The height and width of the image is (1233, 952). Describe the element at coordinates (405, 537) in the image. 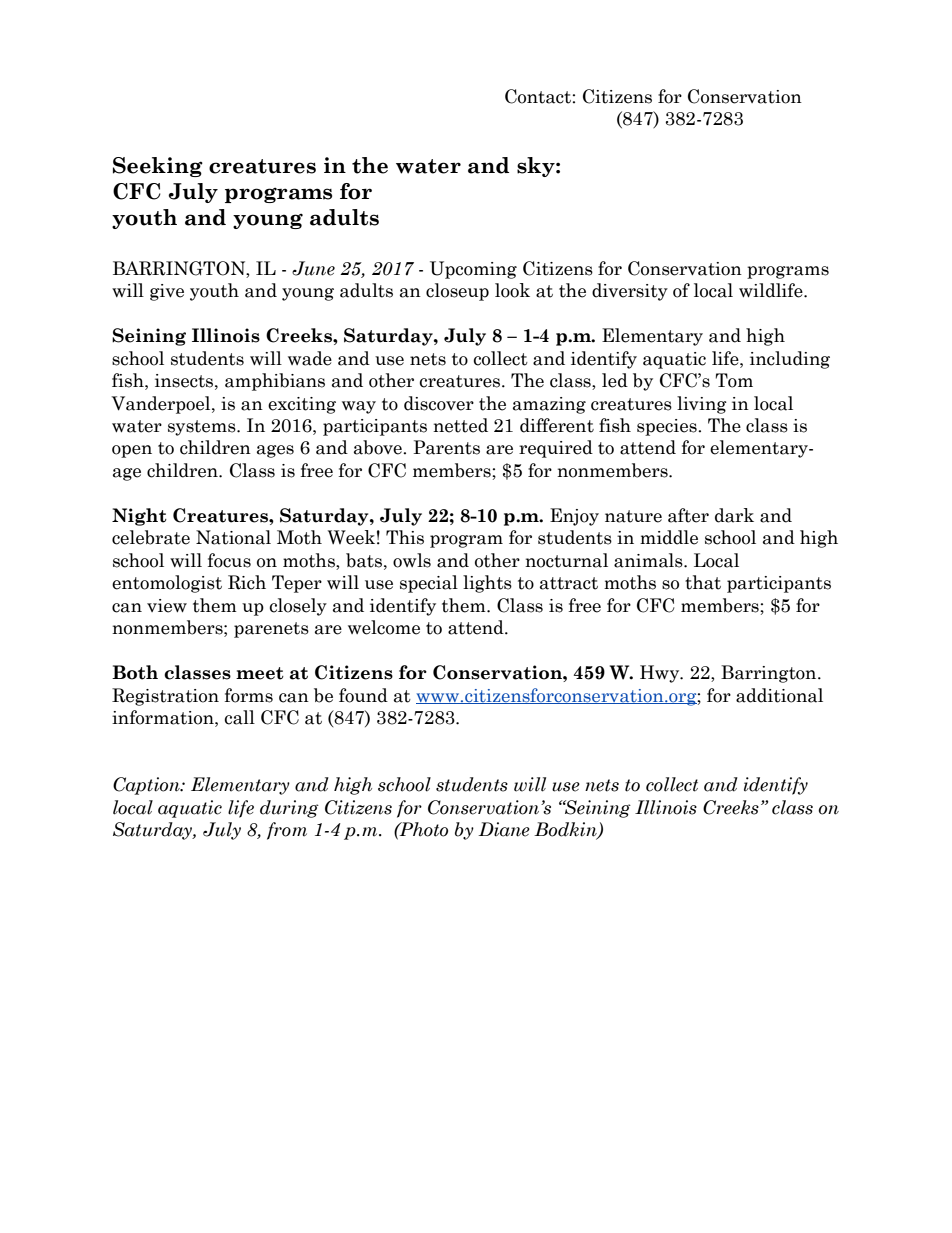

I see `This` at that location.
